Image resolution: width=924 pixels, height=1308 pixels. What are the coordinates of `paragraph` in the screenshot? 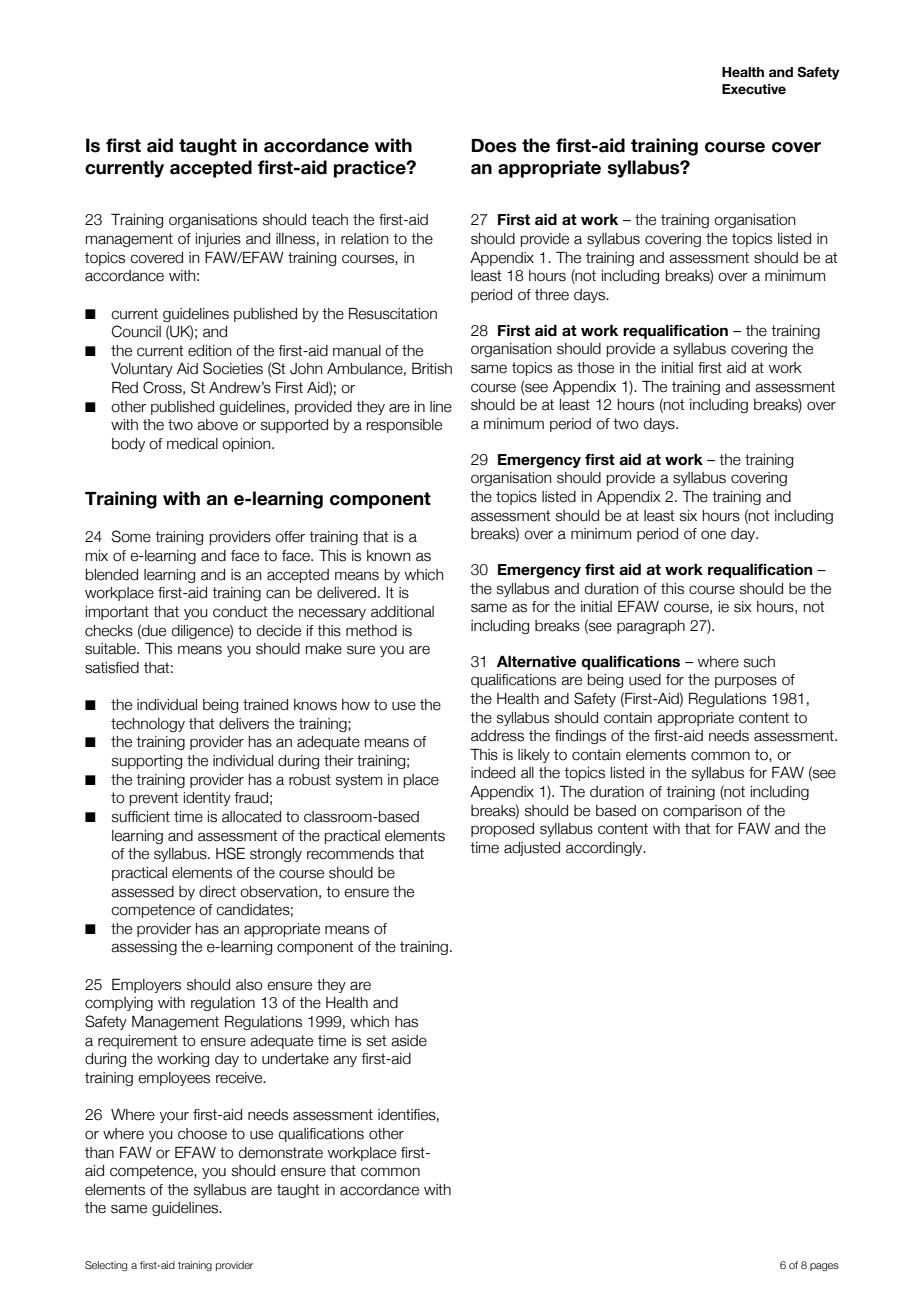 It's located at (651, 627).
